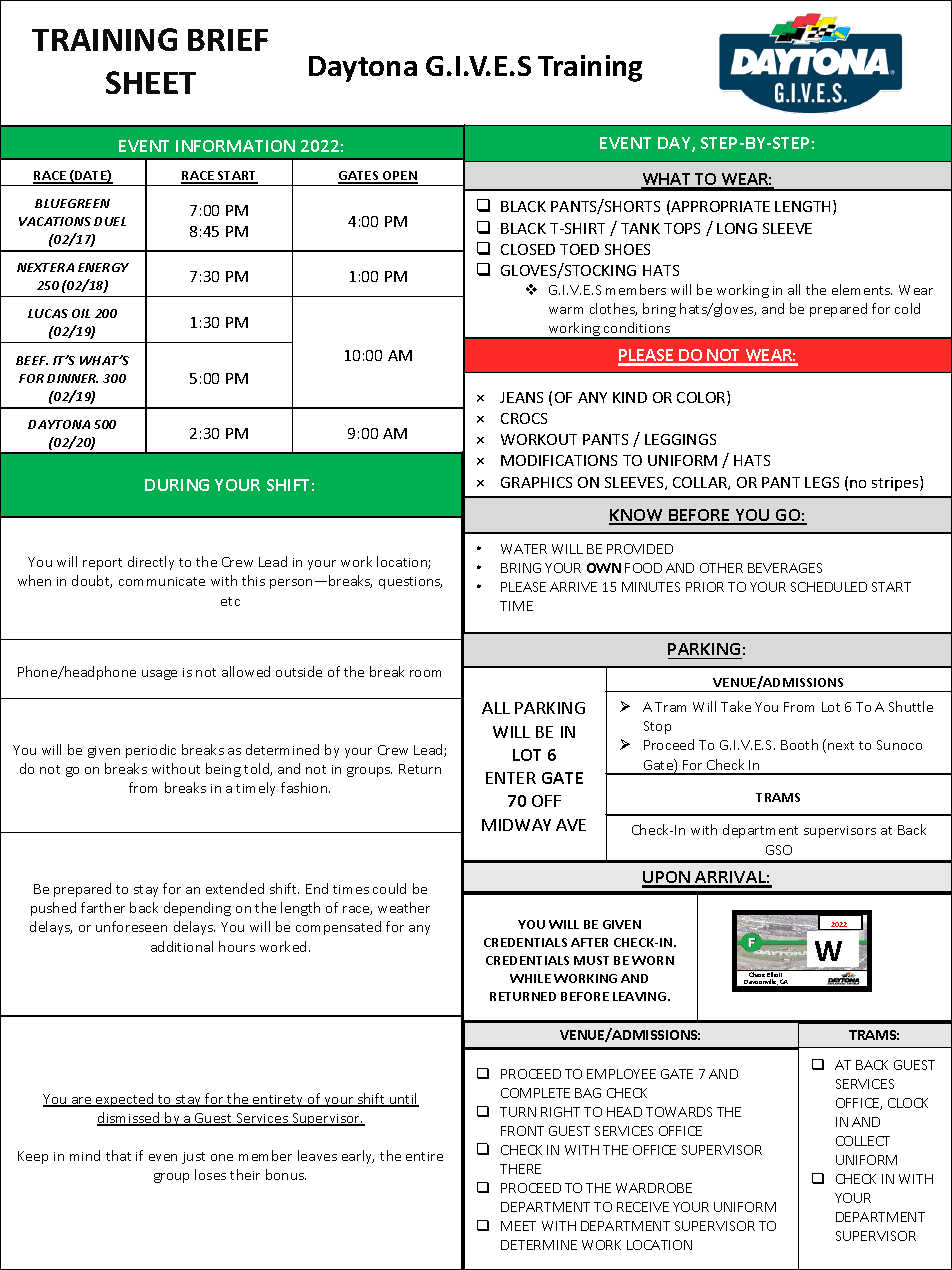  I want to click on SHEET, so click(151, 82).
